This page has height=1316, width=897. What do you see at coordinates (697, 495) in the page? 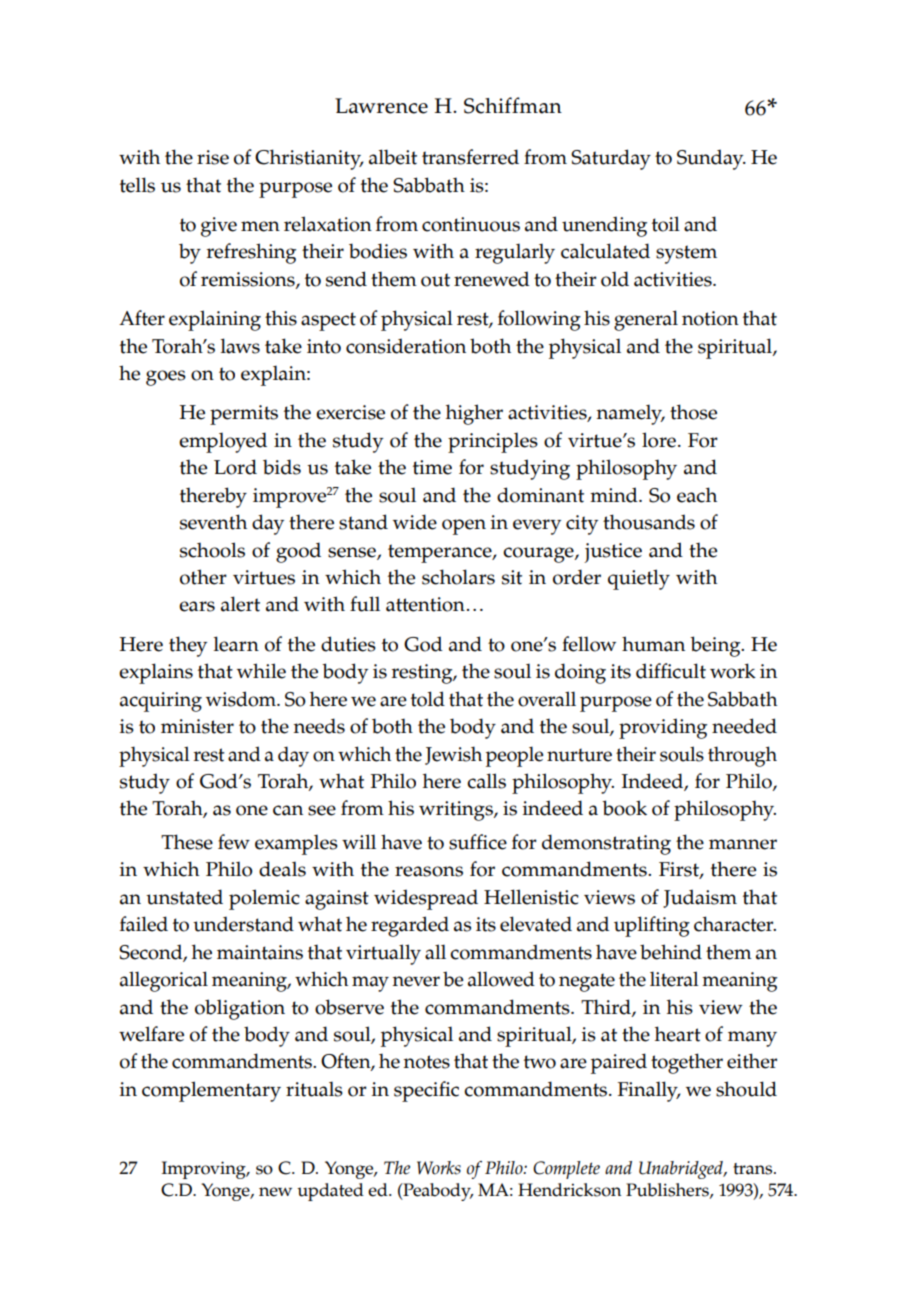
I see `each` at bounding box center [697, 495].
